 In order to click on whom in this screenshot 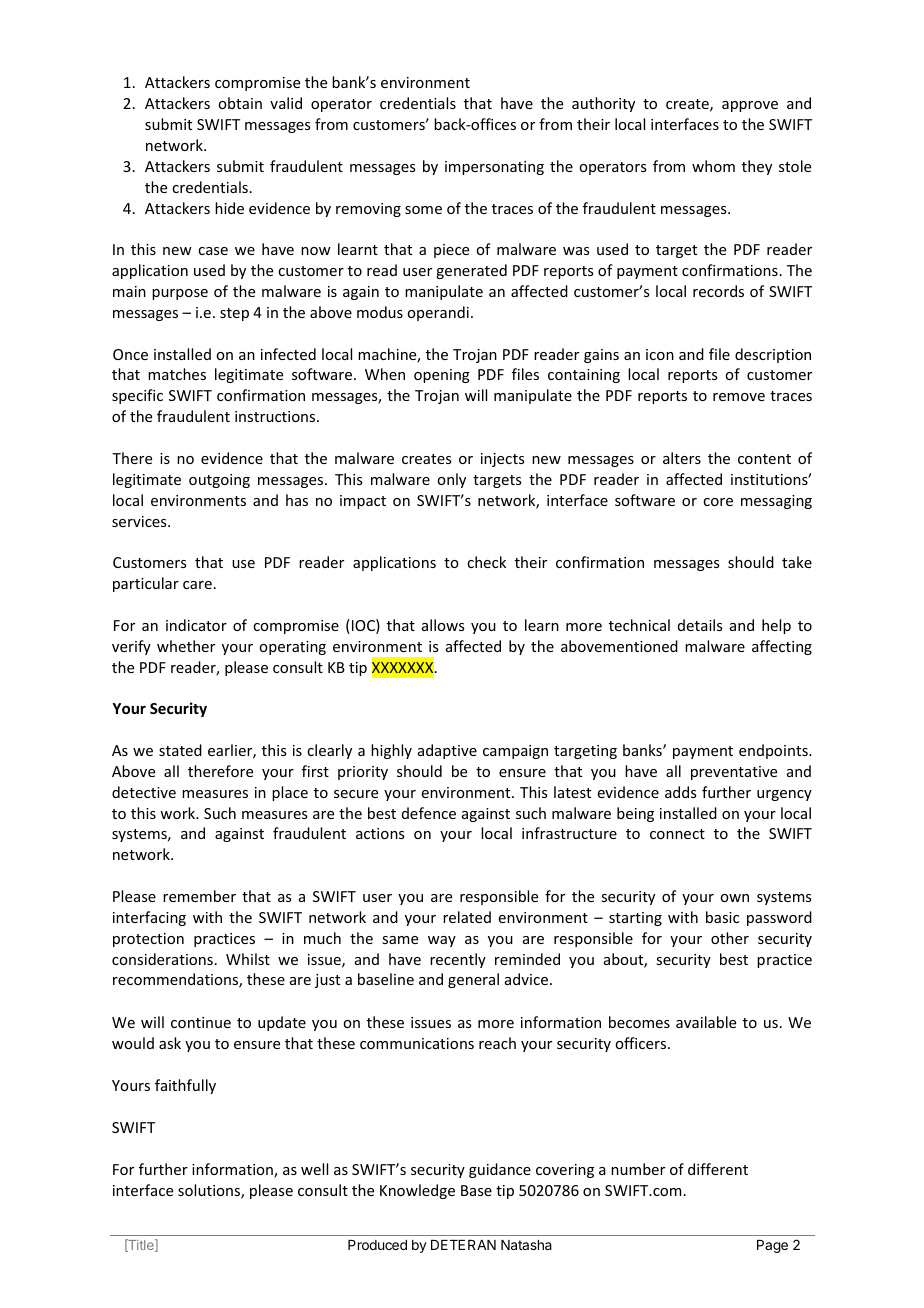, I will do `click(713, 166)`.
